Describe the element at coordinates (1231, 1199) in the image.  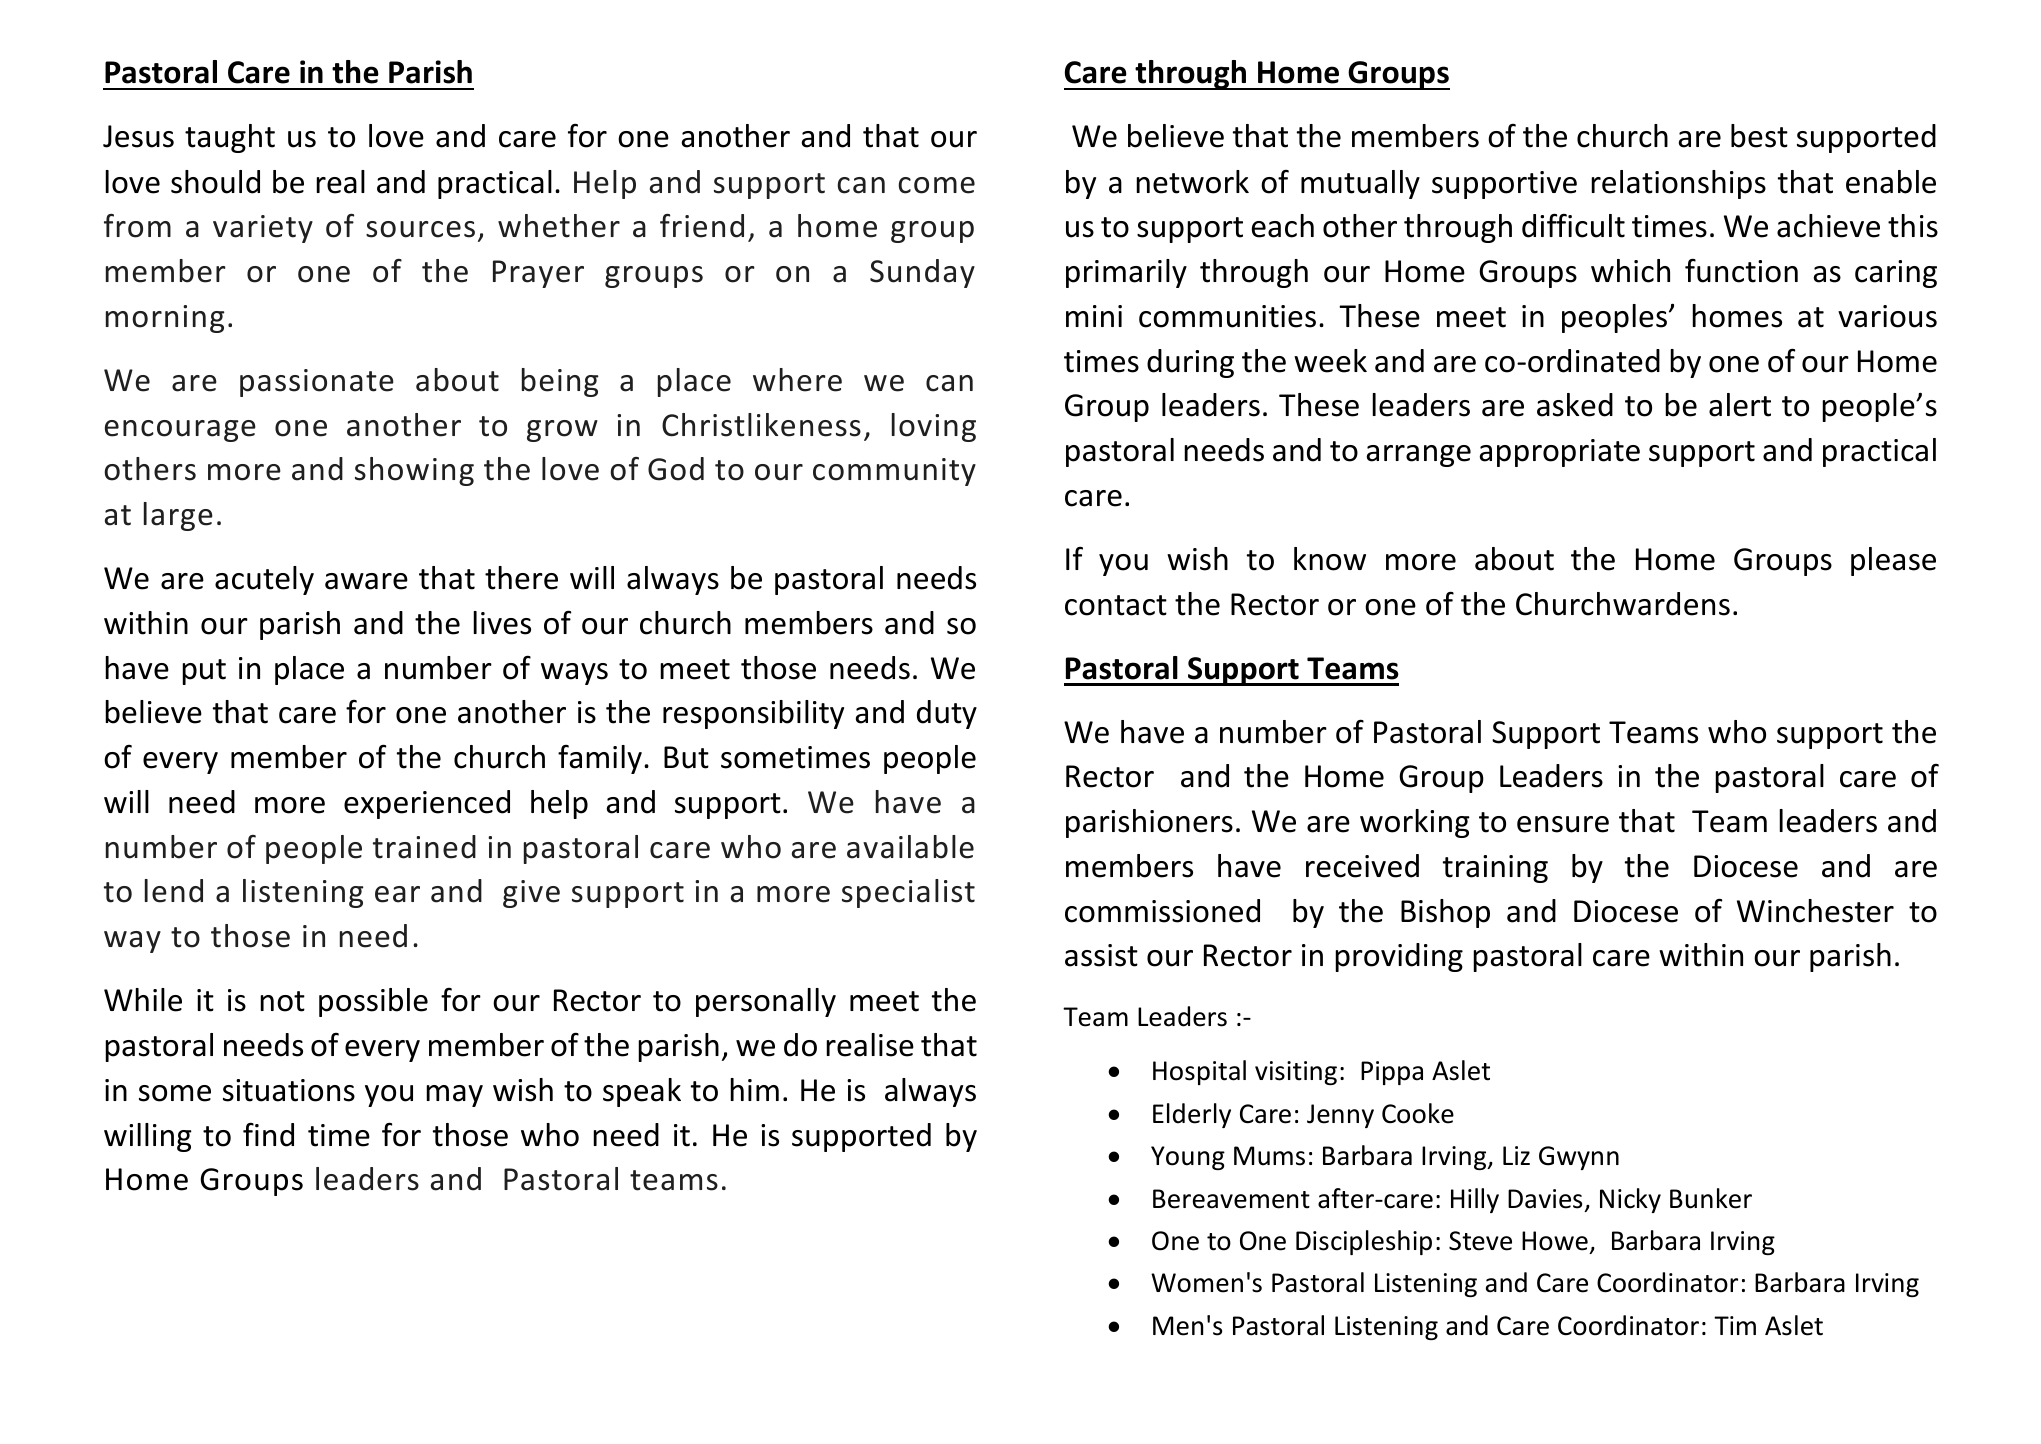
I see `Bereavement` at that location.
